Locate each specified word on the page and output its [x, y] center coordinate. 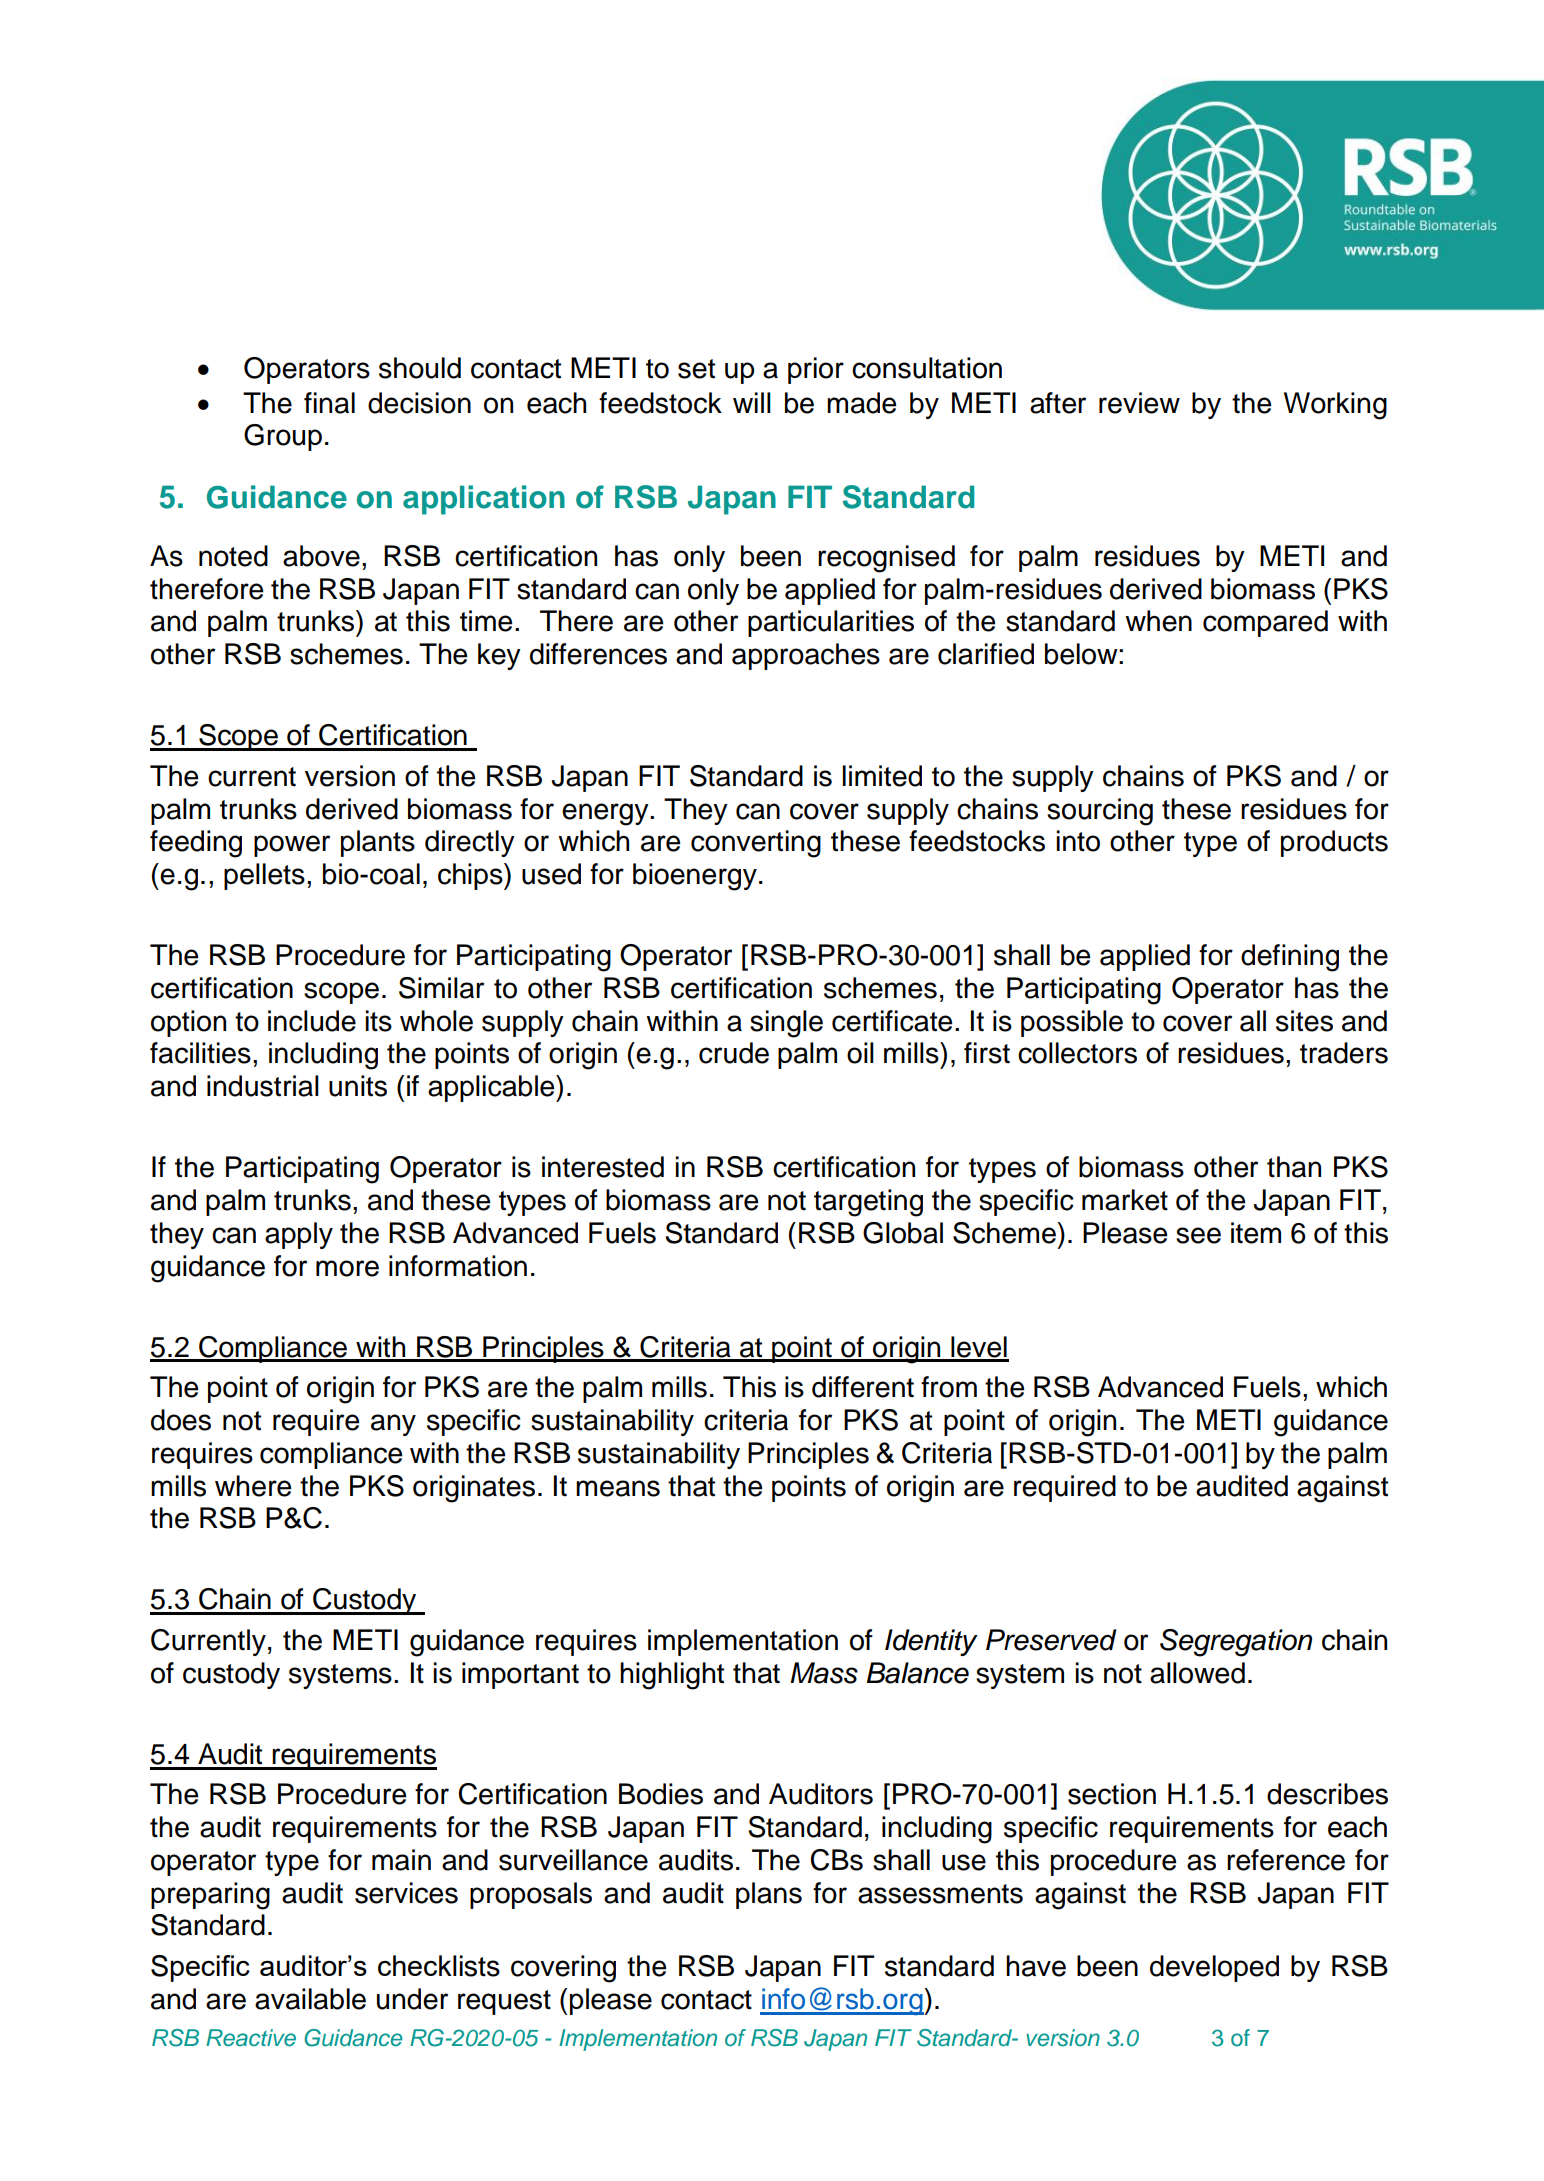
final [329, 403]
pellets [264, 876]
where [253, 1486]
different [863, 1387]
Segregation [1236, 1643]
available [310, 1999]
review [1139, 403]
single [786, 1024]
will [752, 402]
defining [1290, 958]
